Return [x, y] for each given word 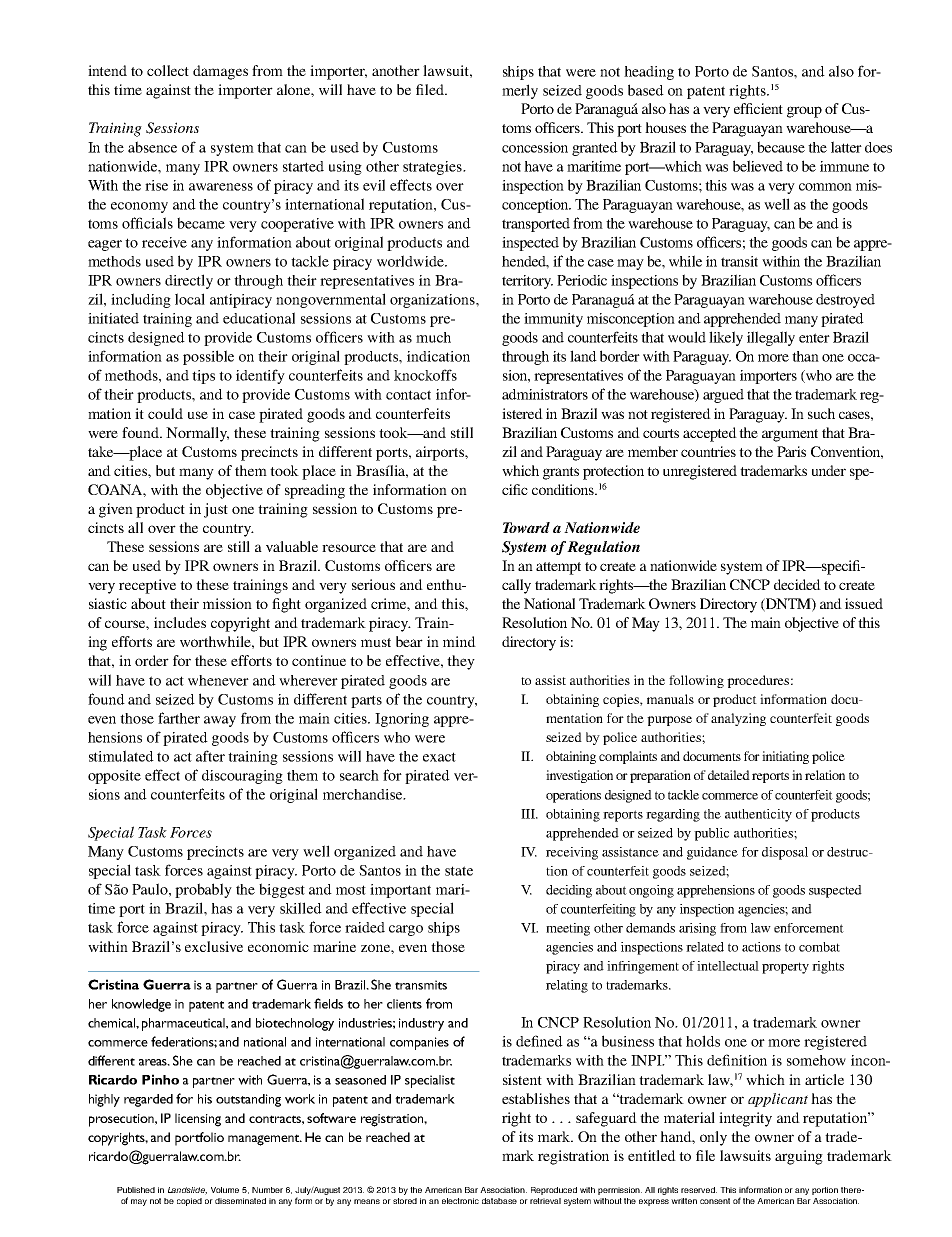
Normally [197, 434]
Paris [791, 451]
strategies [433, 168]
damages [220, 72]
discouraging [242, 777]
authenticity [758, 815]
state [459, 871]
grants [561, 473]
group [804, 112]
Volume [225, 1190]
